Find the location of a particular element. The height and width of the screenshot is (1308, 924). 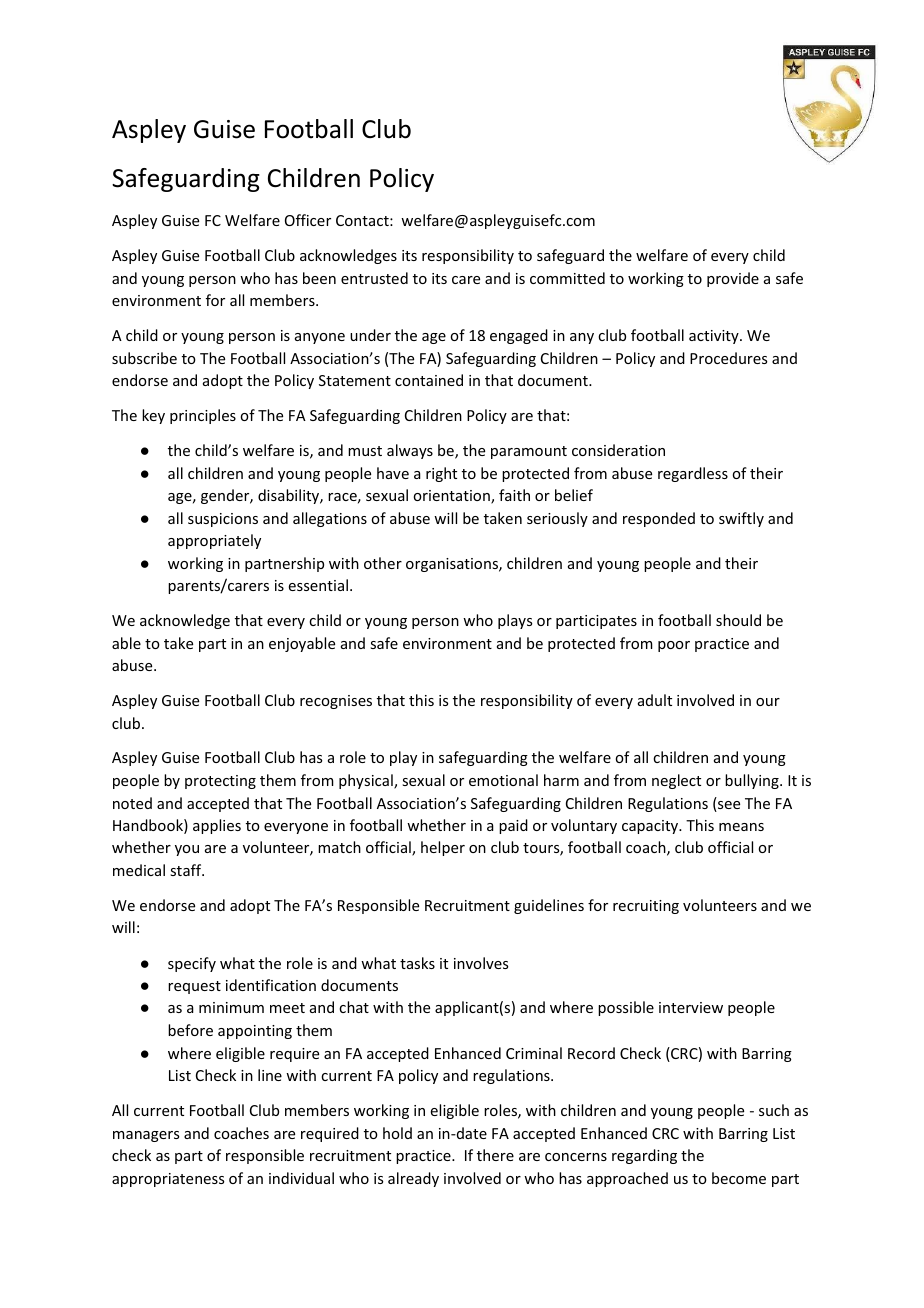

recognises is located at coordinates (336, 702).
